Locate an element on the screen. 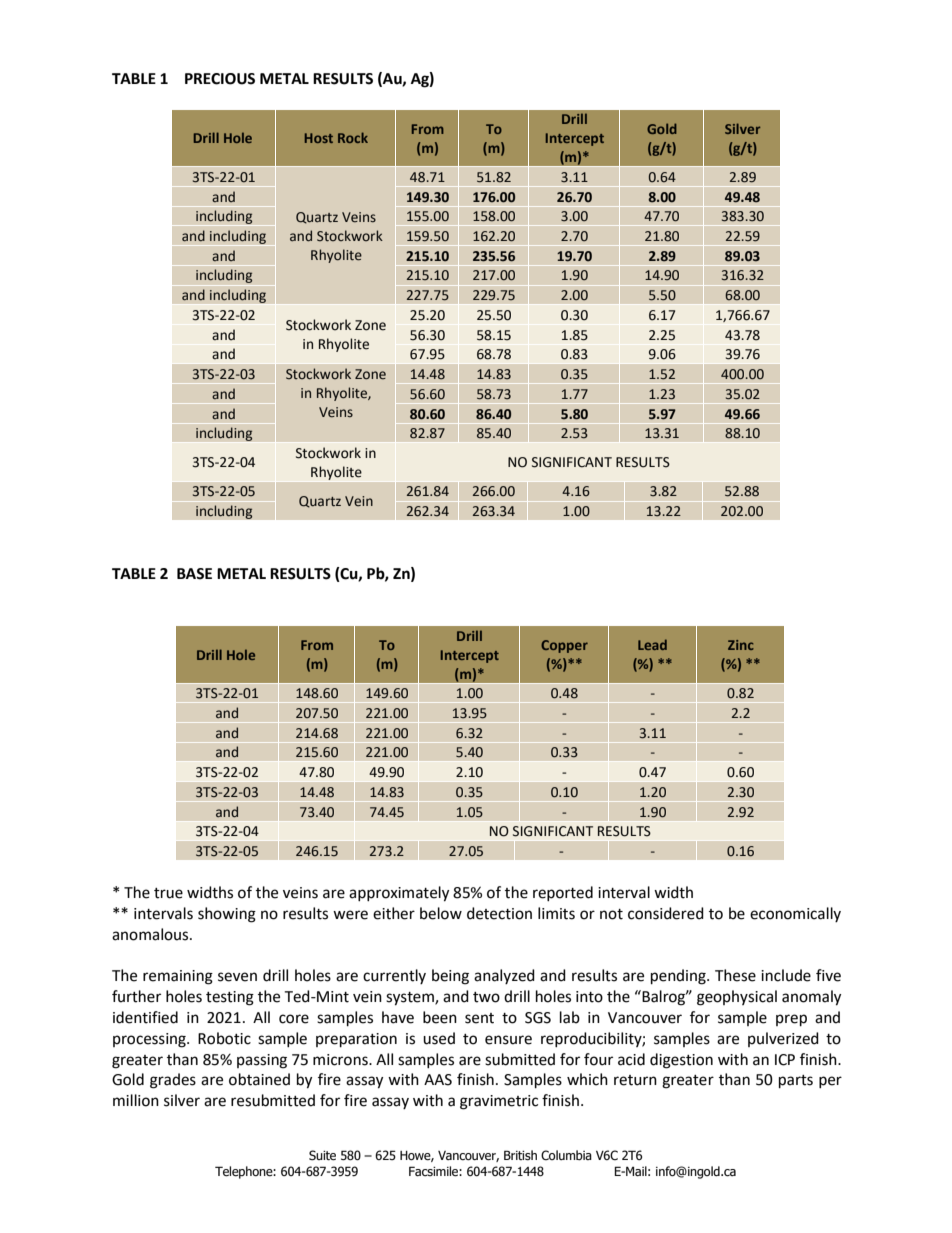 The width and height of the screenshot is (952, 1233). Rock is located at coordinates (353, 137).
